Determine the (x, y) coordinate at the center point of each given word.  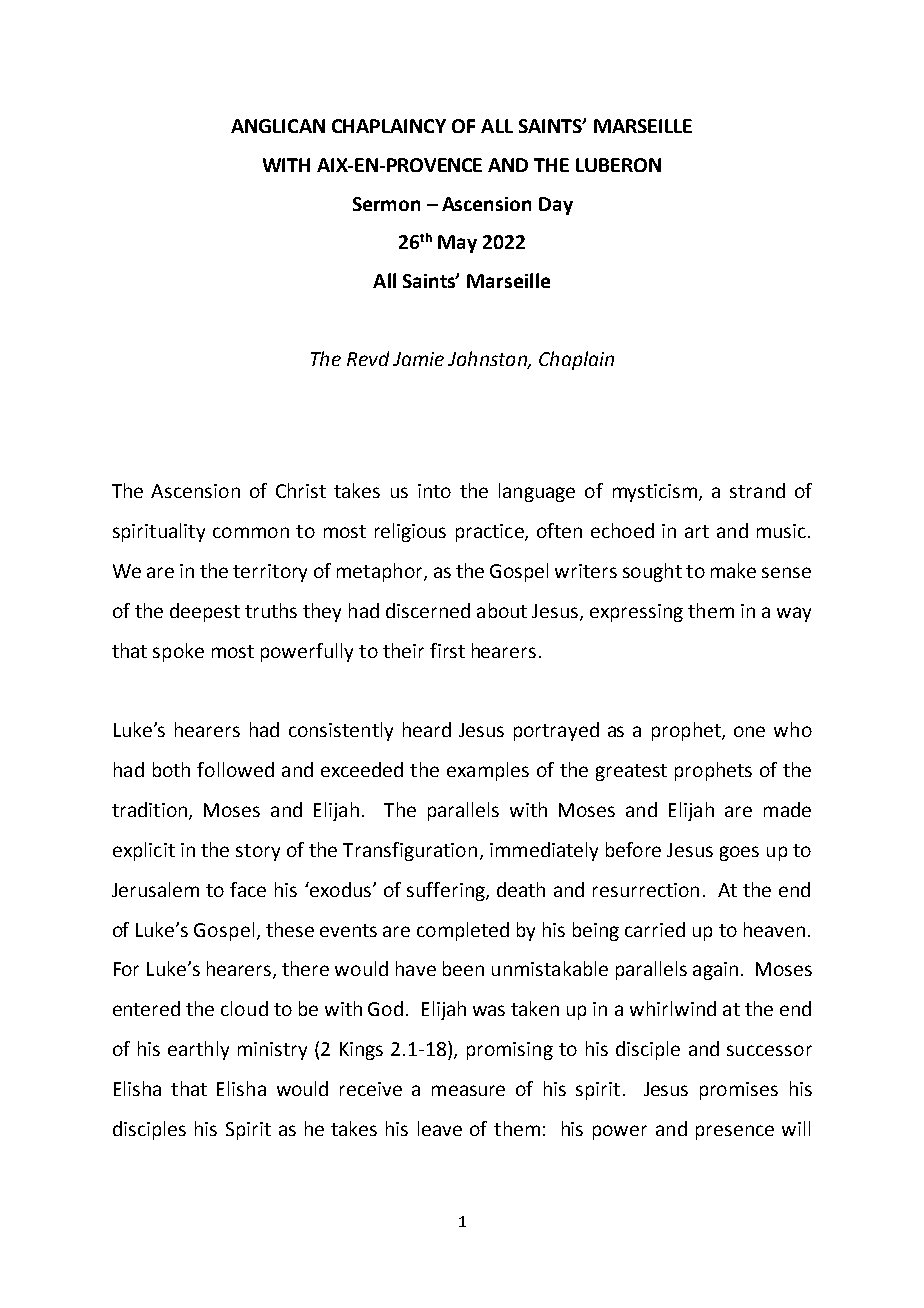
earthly (198, 1050)
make (733, 570)
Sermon (386, 204)
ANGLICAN (278, 126)
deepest (205, 612)
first (447, 650)
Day (556, 206)
